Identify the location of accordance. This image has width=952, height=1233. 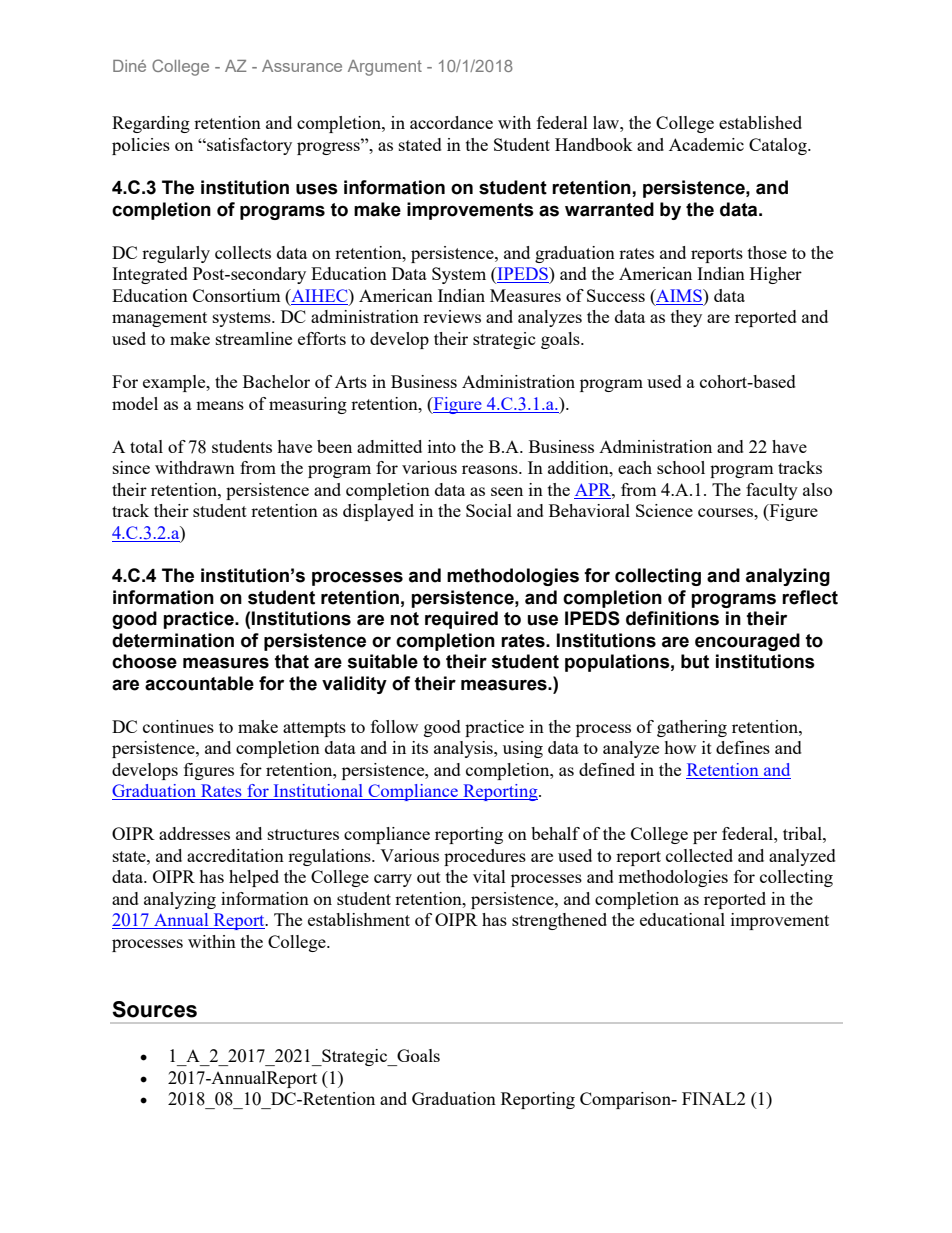
(451, 122).
